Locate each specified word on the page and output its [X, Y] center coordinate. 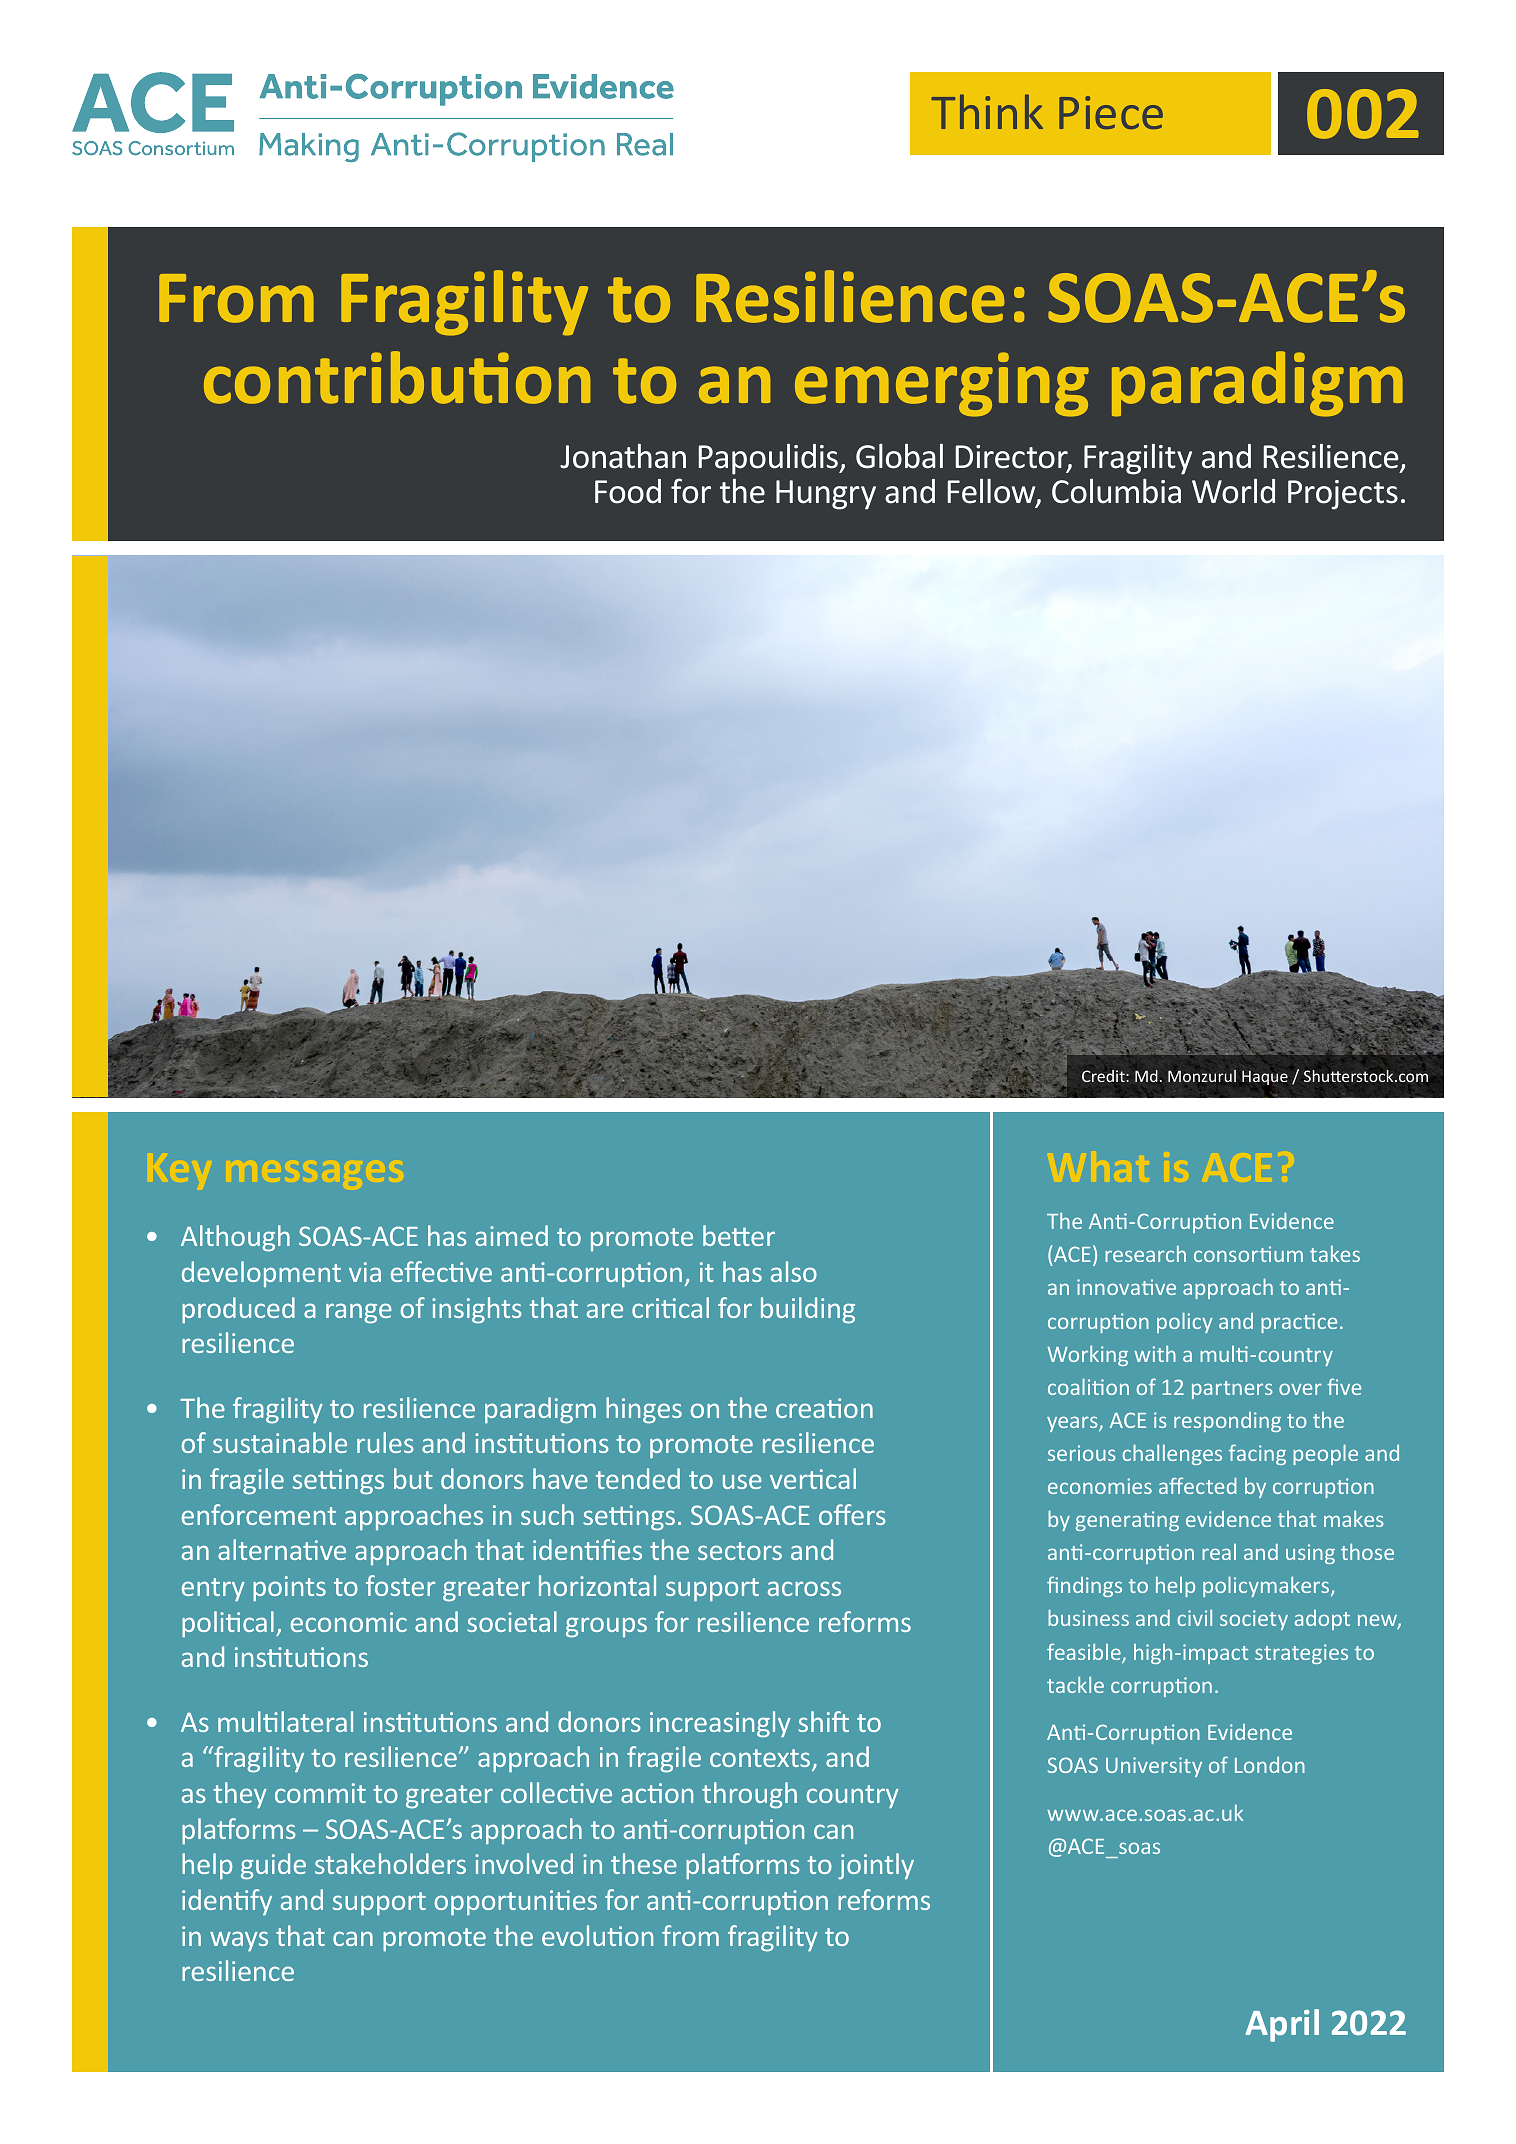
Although [235, 1238]
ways [239, 1941]
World [1233, 491]
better [739, 1235]
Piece [1111, 112]
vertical [813, 1478]
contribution [397, 377]
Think [987, 111]
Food [628, 491]
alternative [282, 1549]
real [1219, 1552]
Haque [1265, 1077]
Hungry [826, 495]
